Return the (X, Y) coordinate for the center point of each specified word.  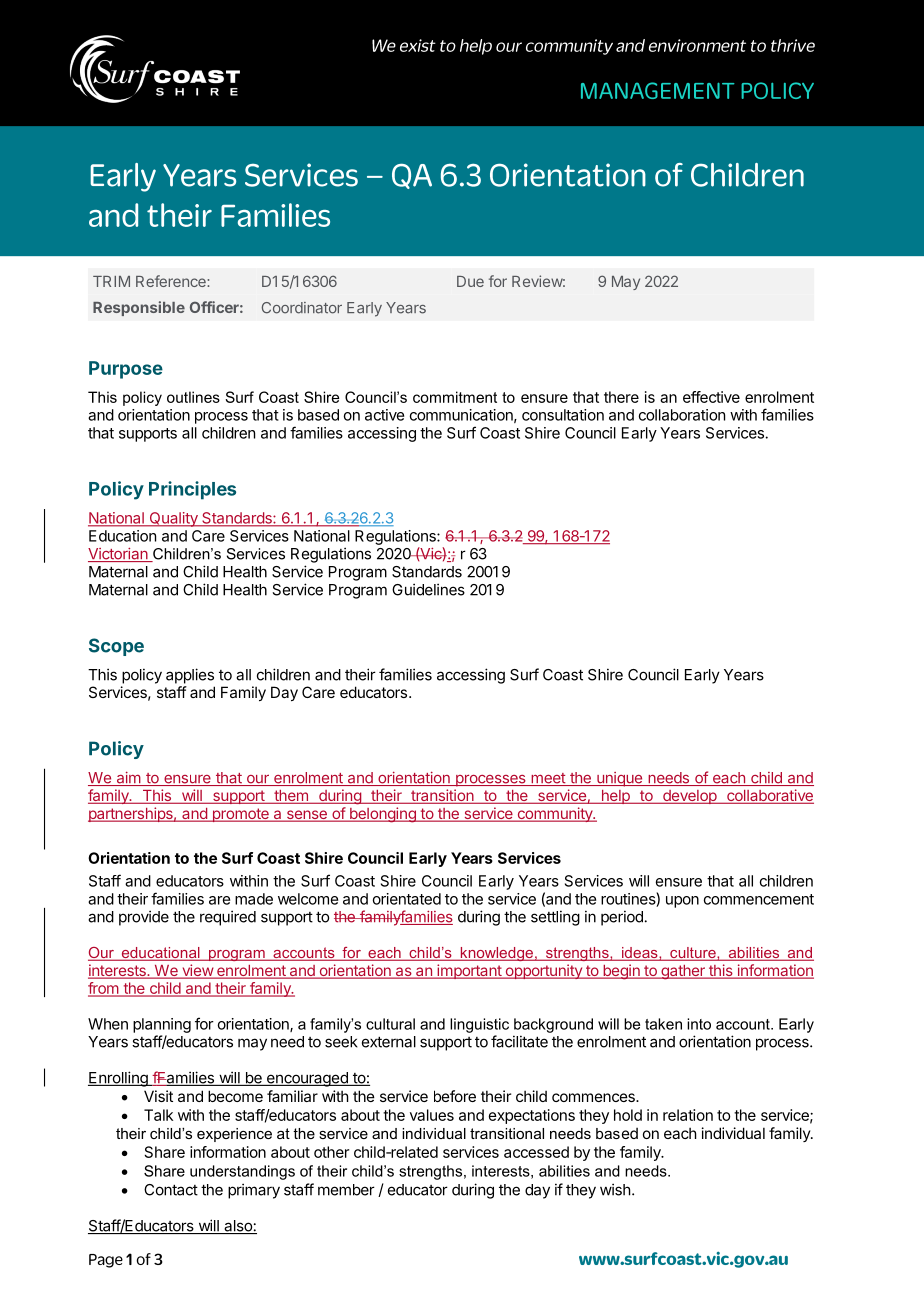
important (469, 971)
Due (470, 281)
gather (683, 972)
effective (711, 397)
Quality (173, 519)
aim (128, 779)
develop (690, 797)
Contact (171, 1190)
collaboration (682, 415)
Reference (172, 281)
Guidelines (428, 589)
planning (162, 1025)
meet (548, 779)
